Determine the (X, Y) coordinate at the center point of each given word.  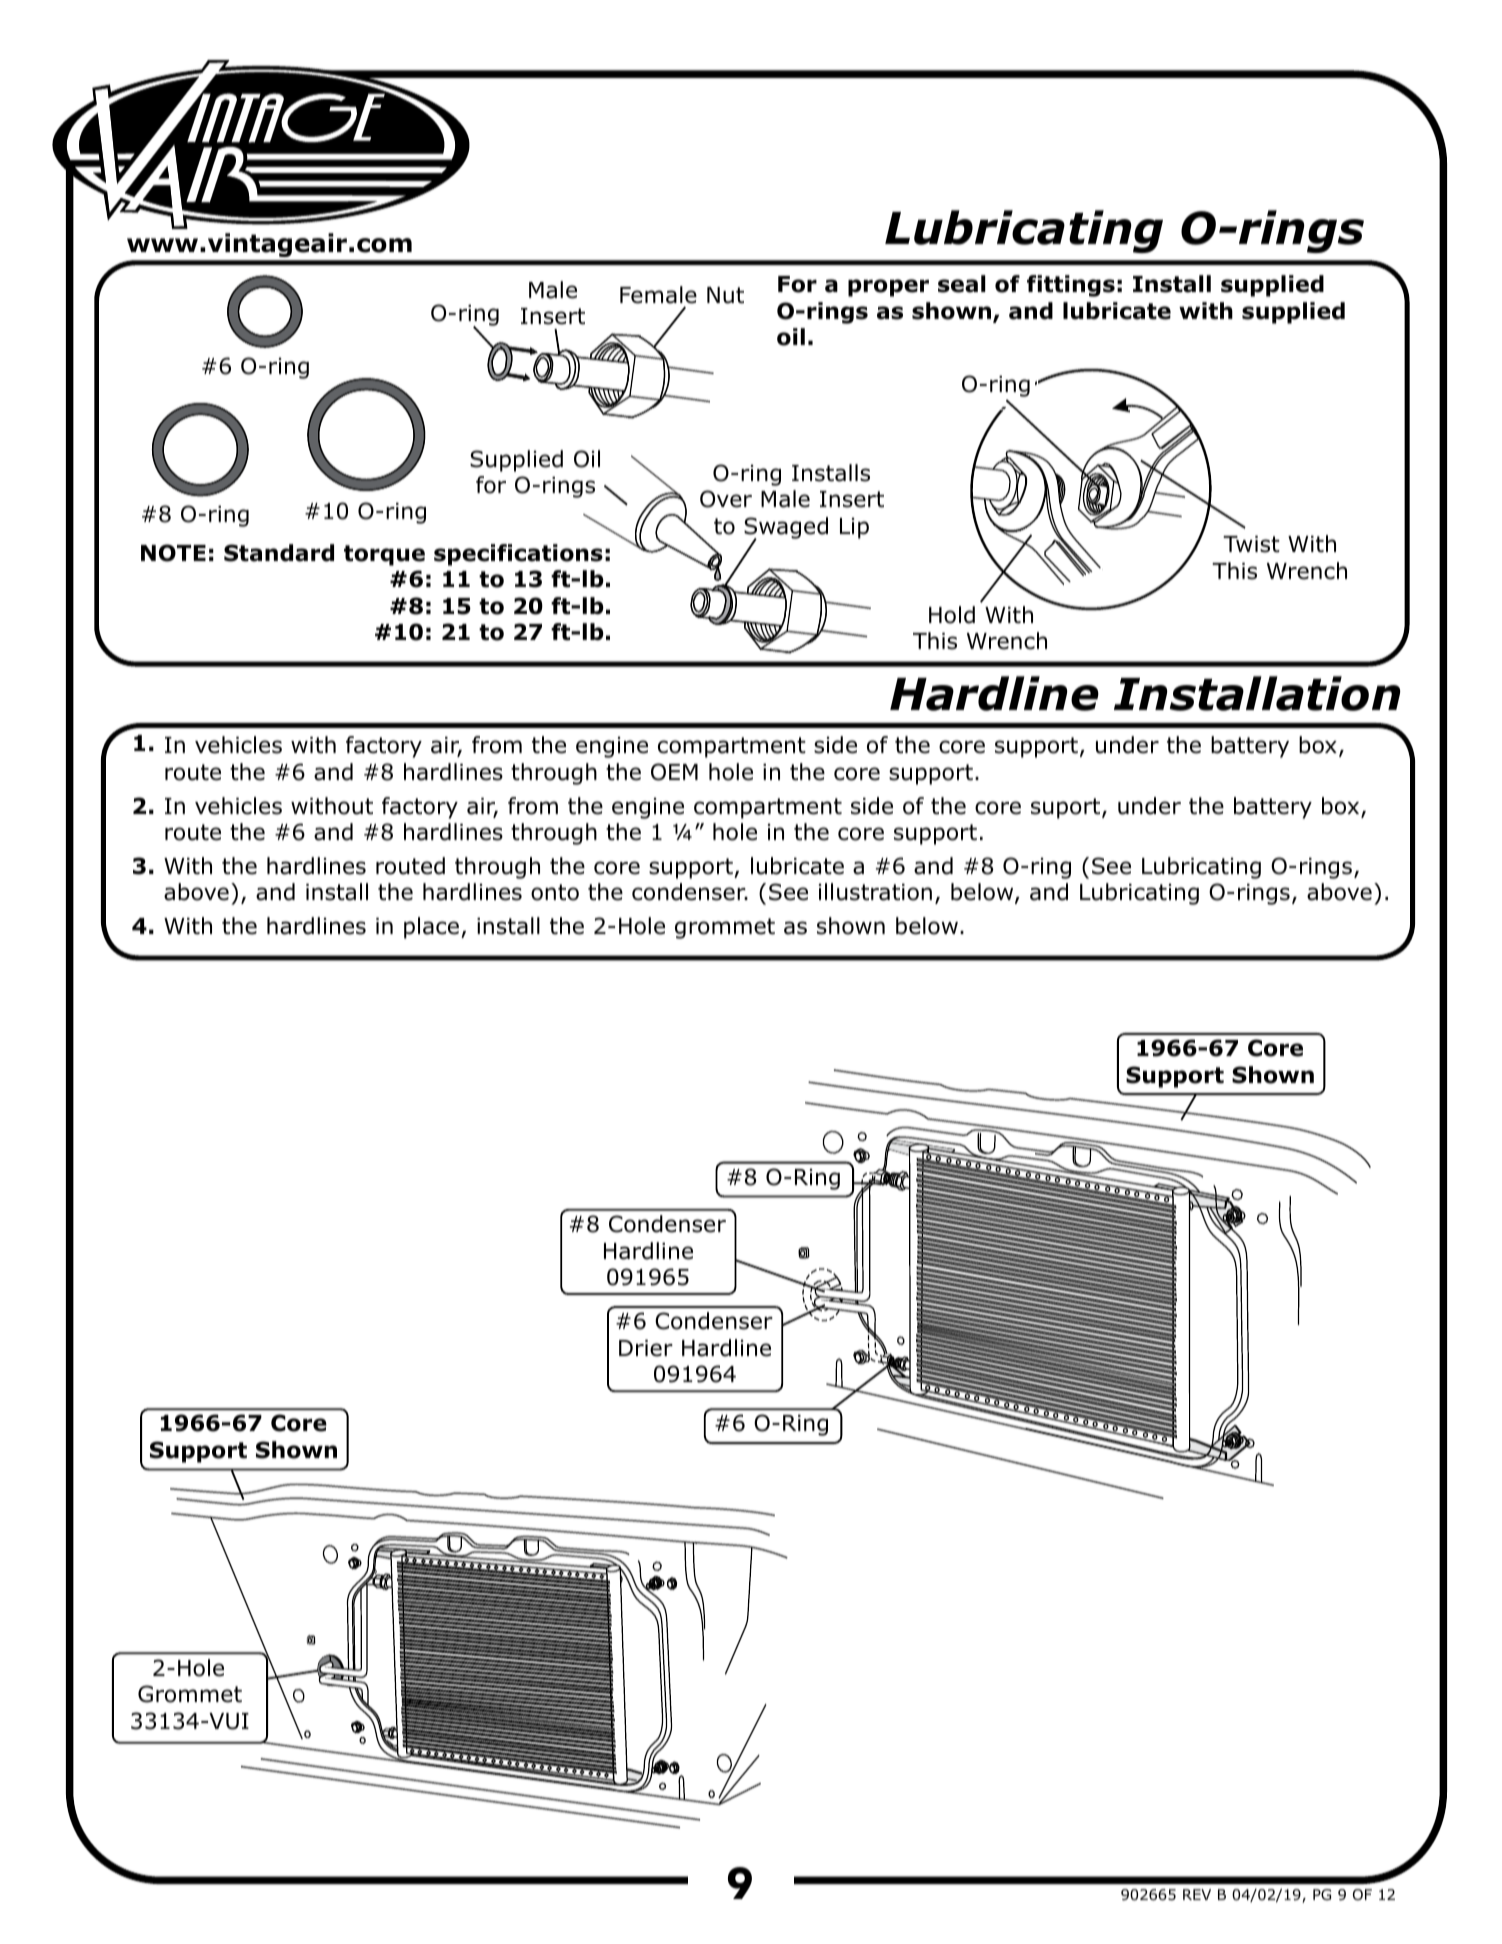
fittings (1071, 286)
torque (384, 555)
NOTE (173, 553)
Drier (646, 1348)
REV (1197, 1894)
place (431, 928)
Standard (279, 553)
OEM (674, 772)
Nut (725, 295)
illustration (875, 892)
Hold (952, 615)
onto (555, 892)
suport (1067, 808)
